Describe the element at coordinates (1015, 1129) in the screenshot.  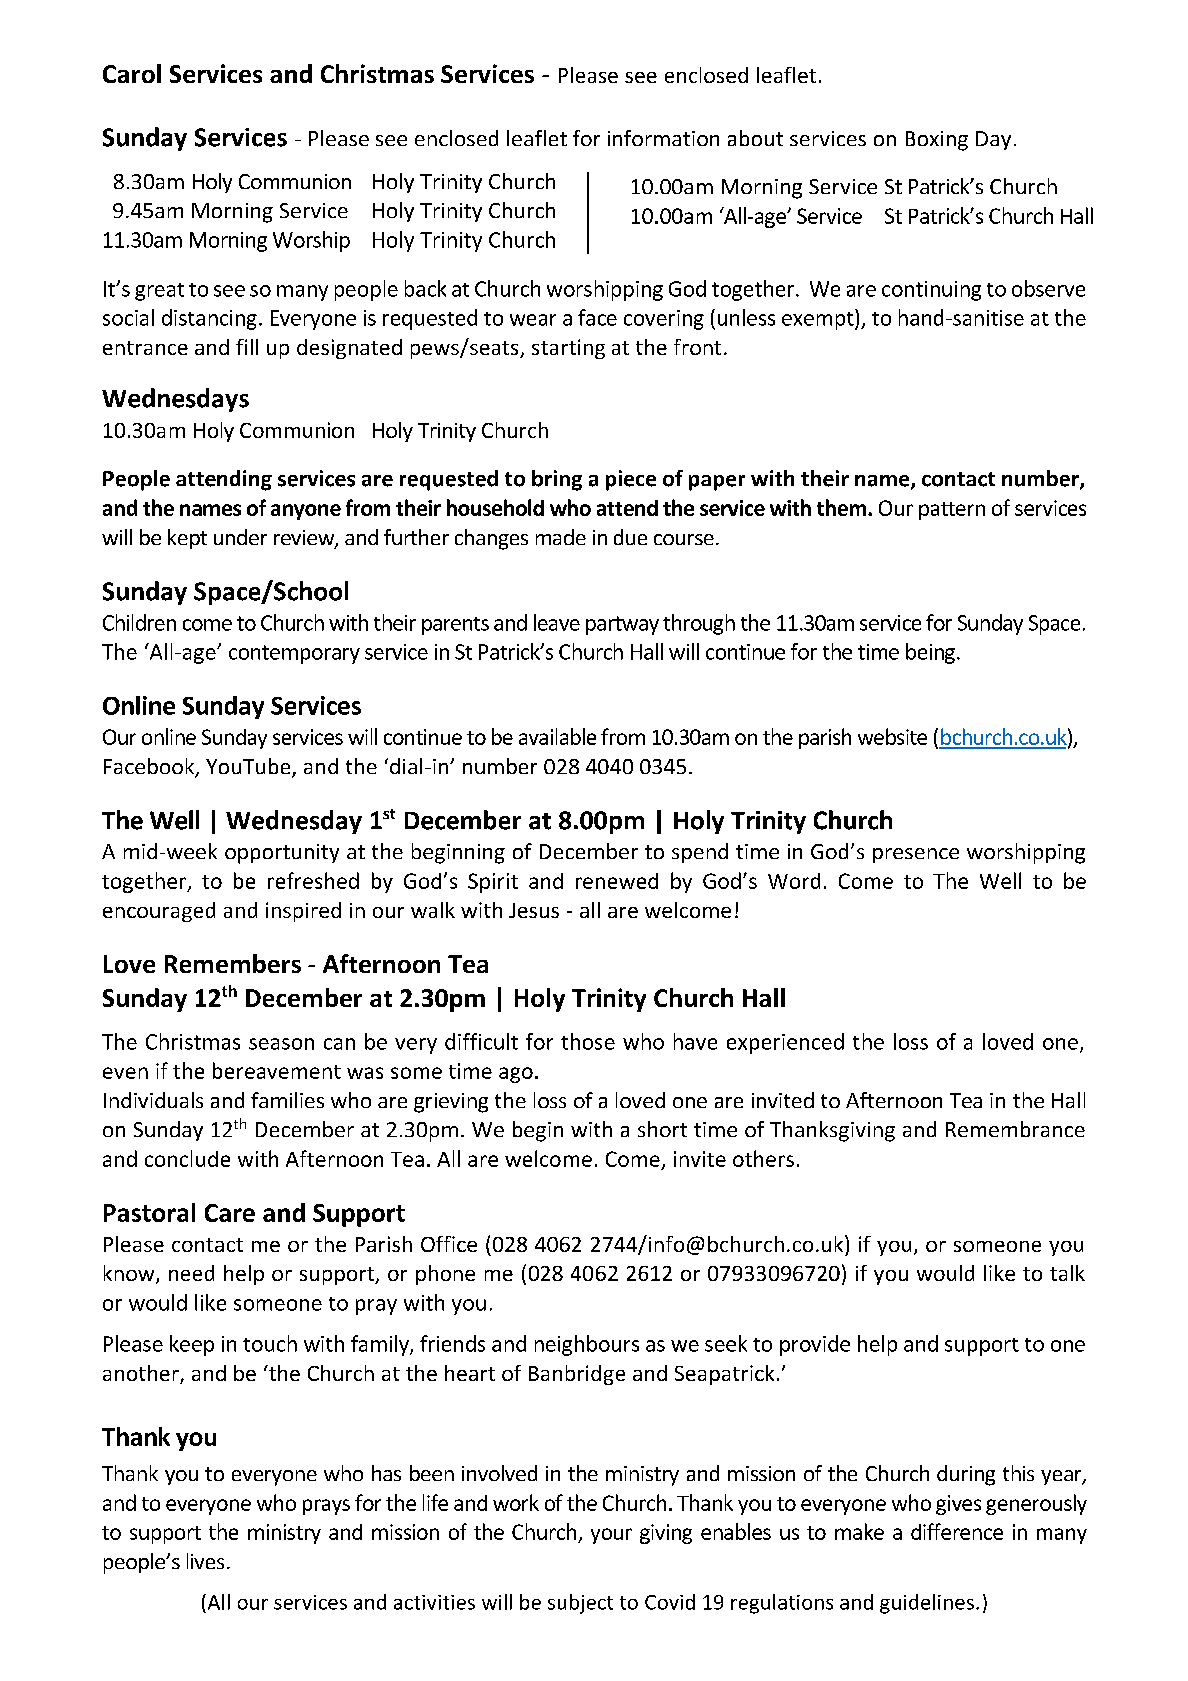
I see `Remembrance` at that location.
